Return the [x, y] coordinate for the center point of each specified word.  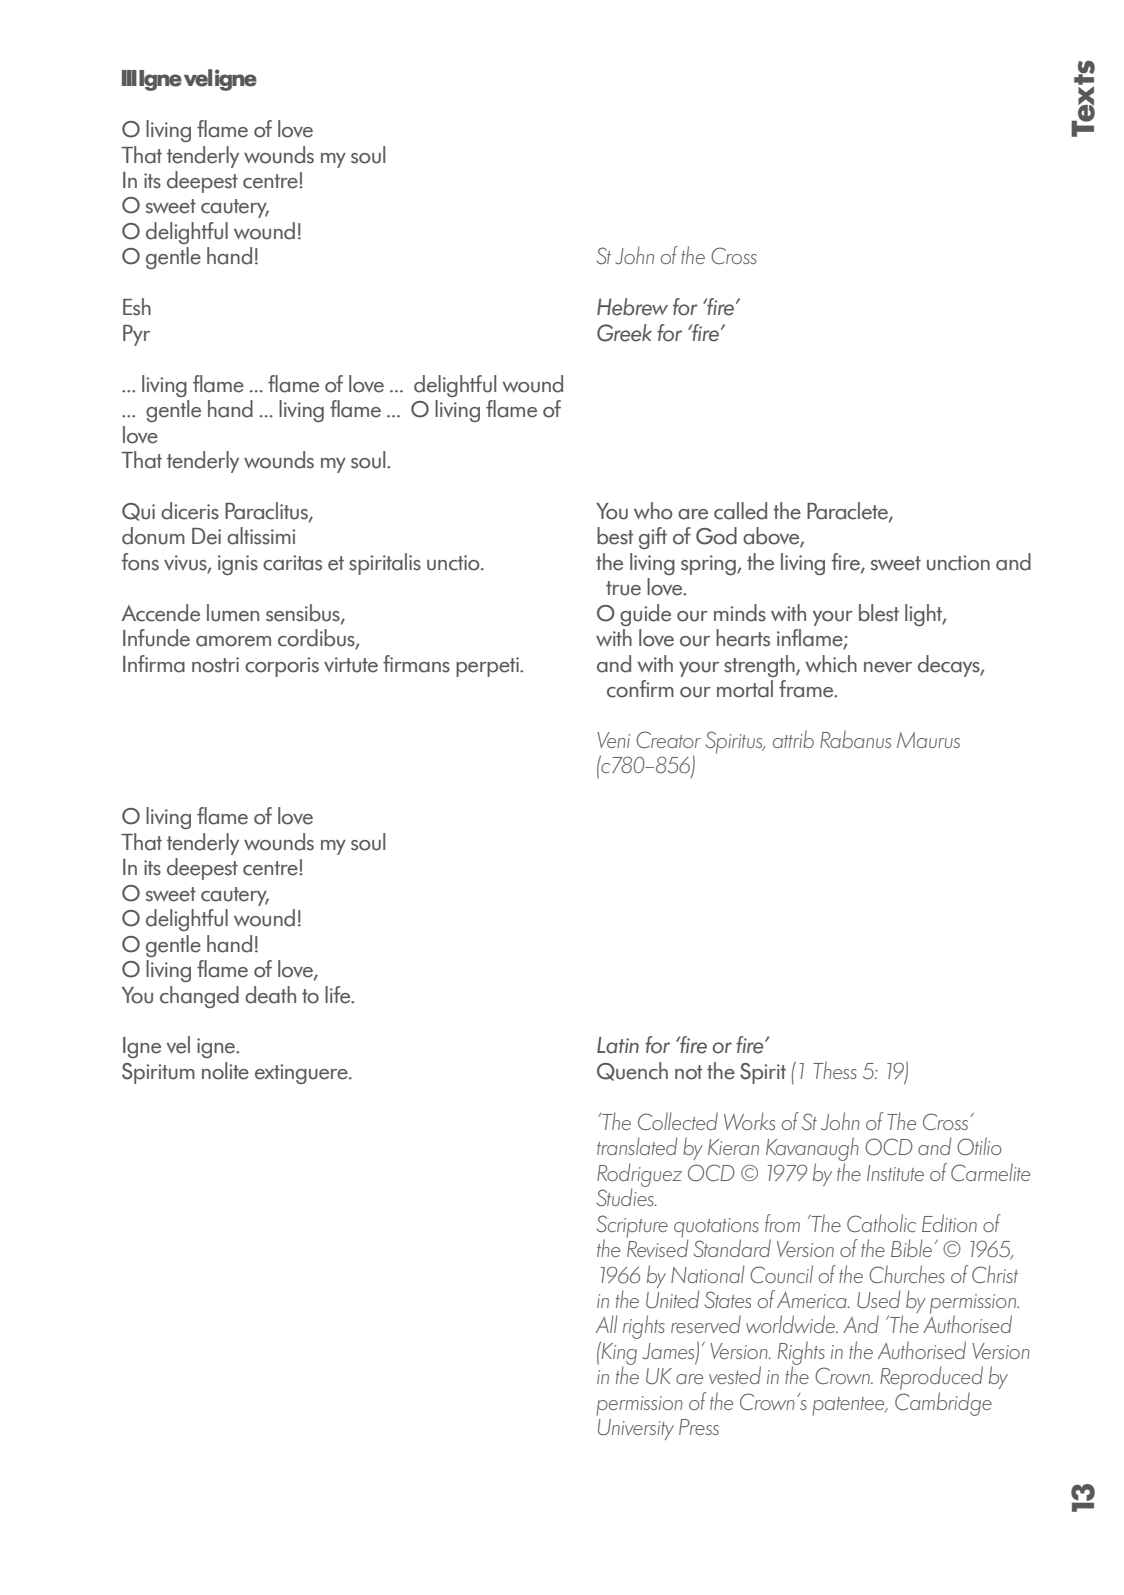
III [129, 78]
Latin [618, 1045]
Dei [206, 536]
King [618, 1354]
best [615, 536]
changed [199, 997]
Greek [624, 333]
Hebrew [632, 307]
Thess [835, 1070]
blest [879, 613]
